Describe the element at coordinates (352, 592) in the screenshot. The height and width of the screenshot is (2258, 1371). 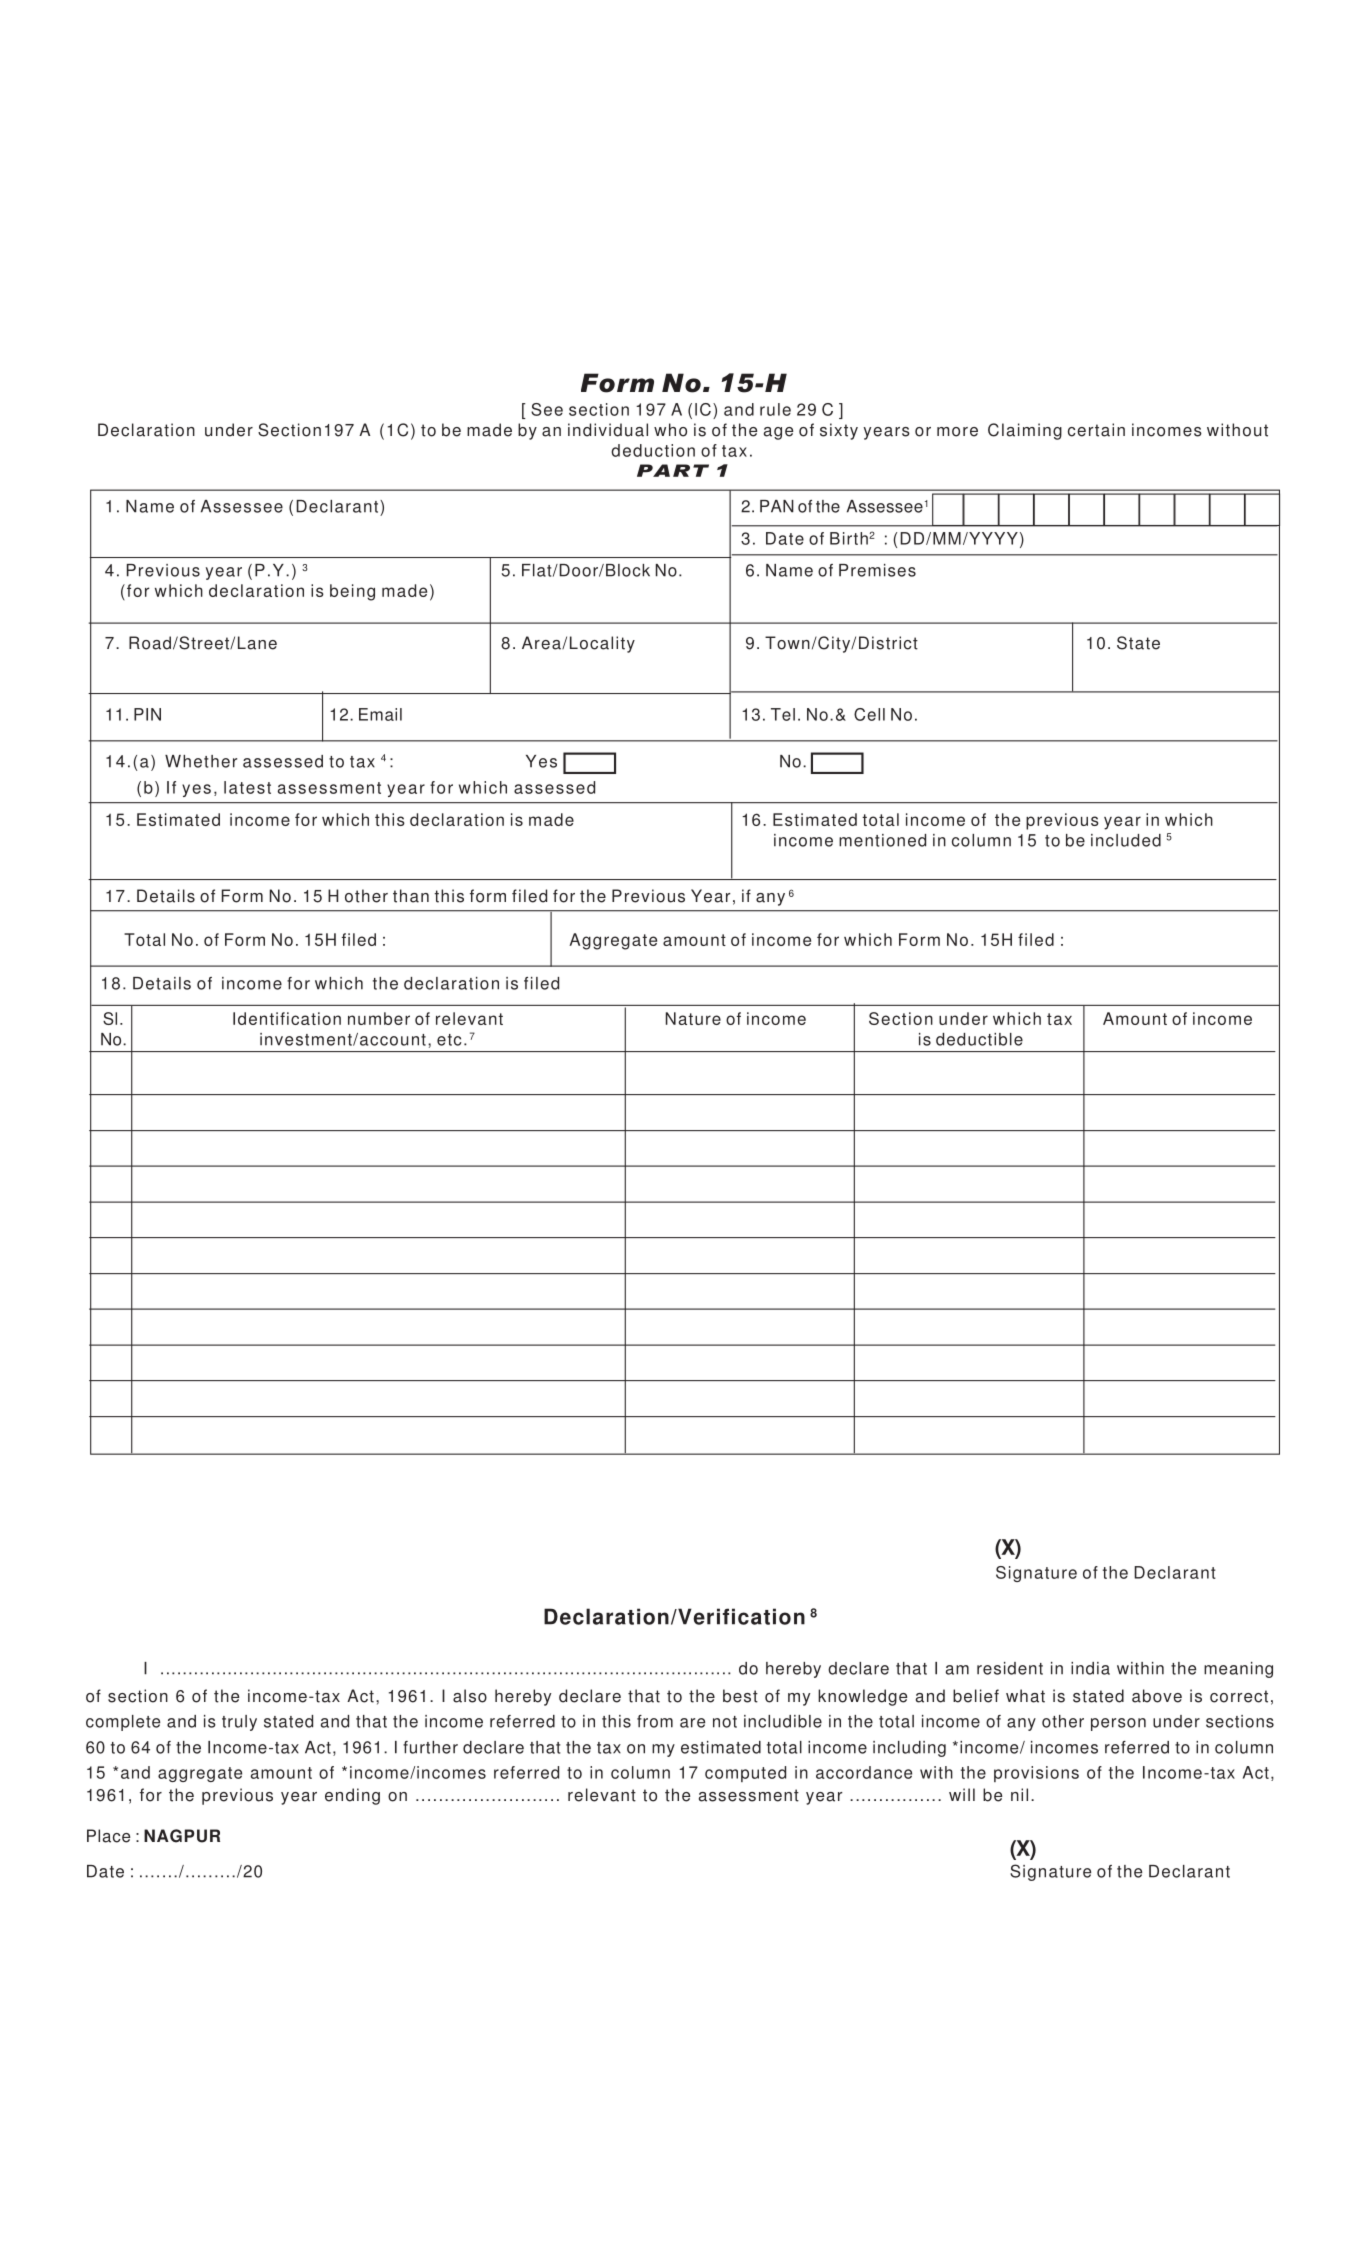
I see `being` at that location.
